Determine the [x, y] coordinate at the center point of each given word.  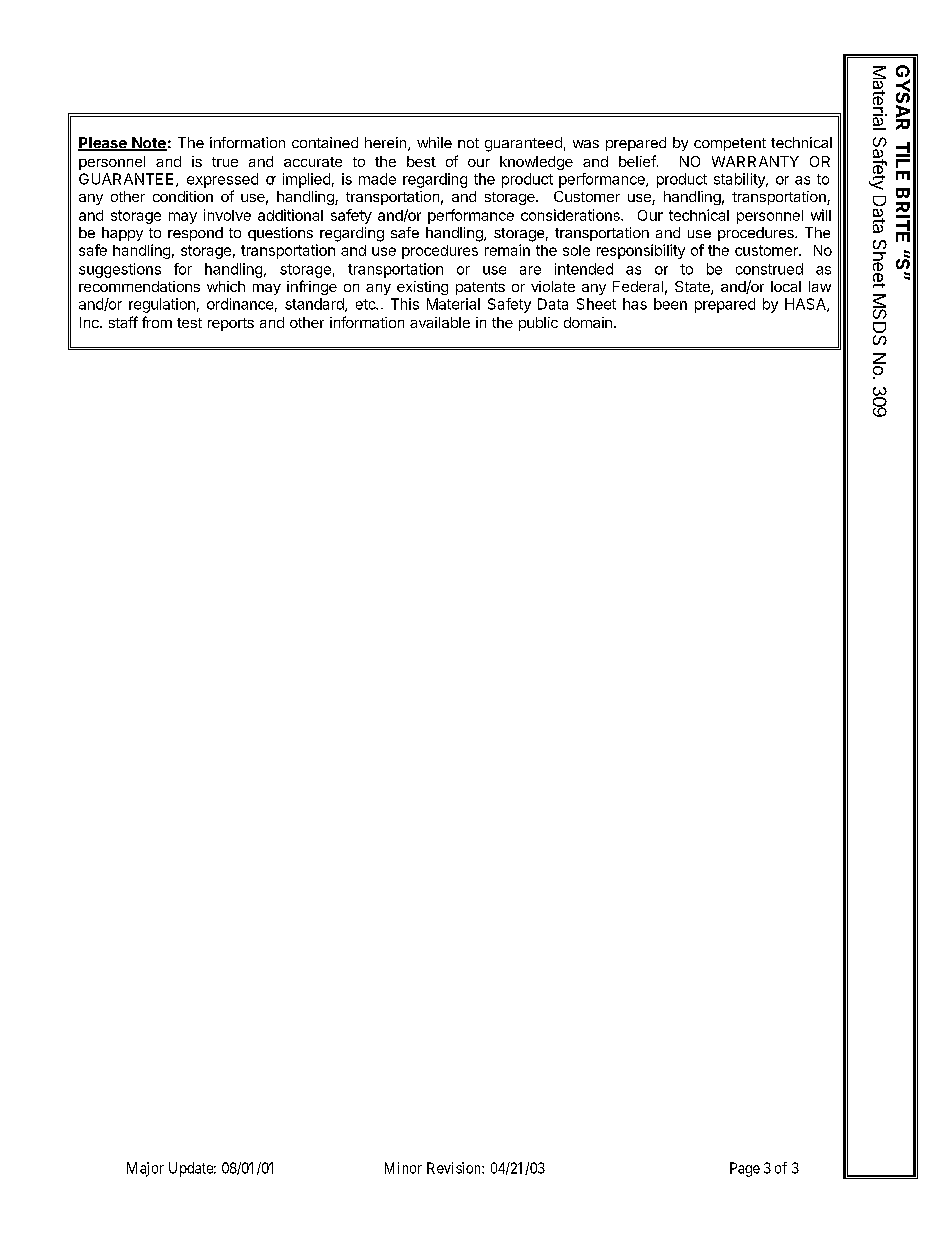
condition [183, 196]
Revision [455, 1168]
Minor [403, 1168]
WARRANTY [755, 161]
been [670, 304]
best [421, 161]
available [440, 322]
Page [745, 1169]
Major [145, 1169]
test [189, 323]
